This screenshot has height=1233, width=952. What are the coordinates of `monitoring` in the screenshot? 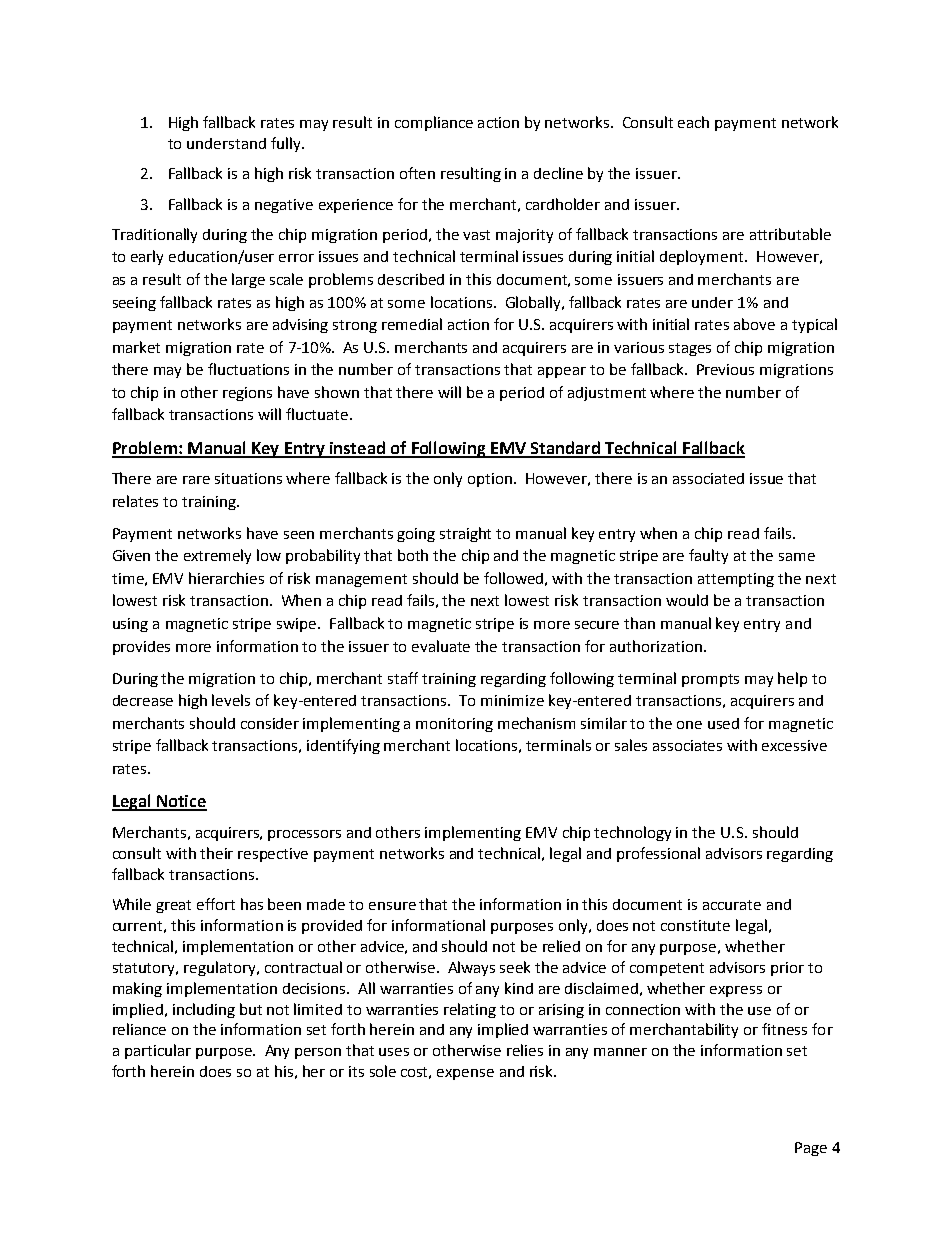 It's located at (454, 725).
